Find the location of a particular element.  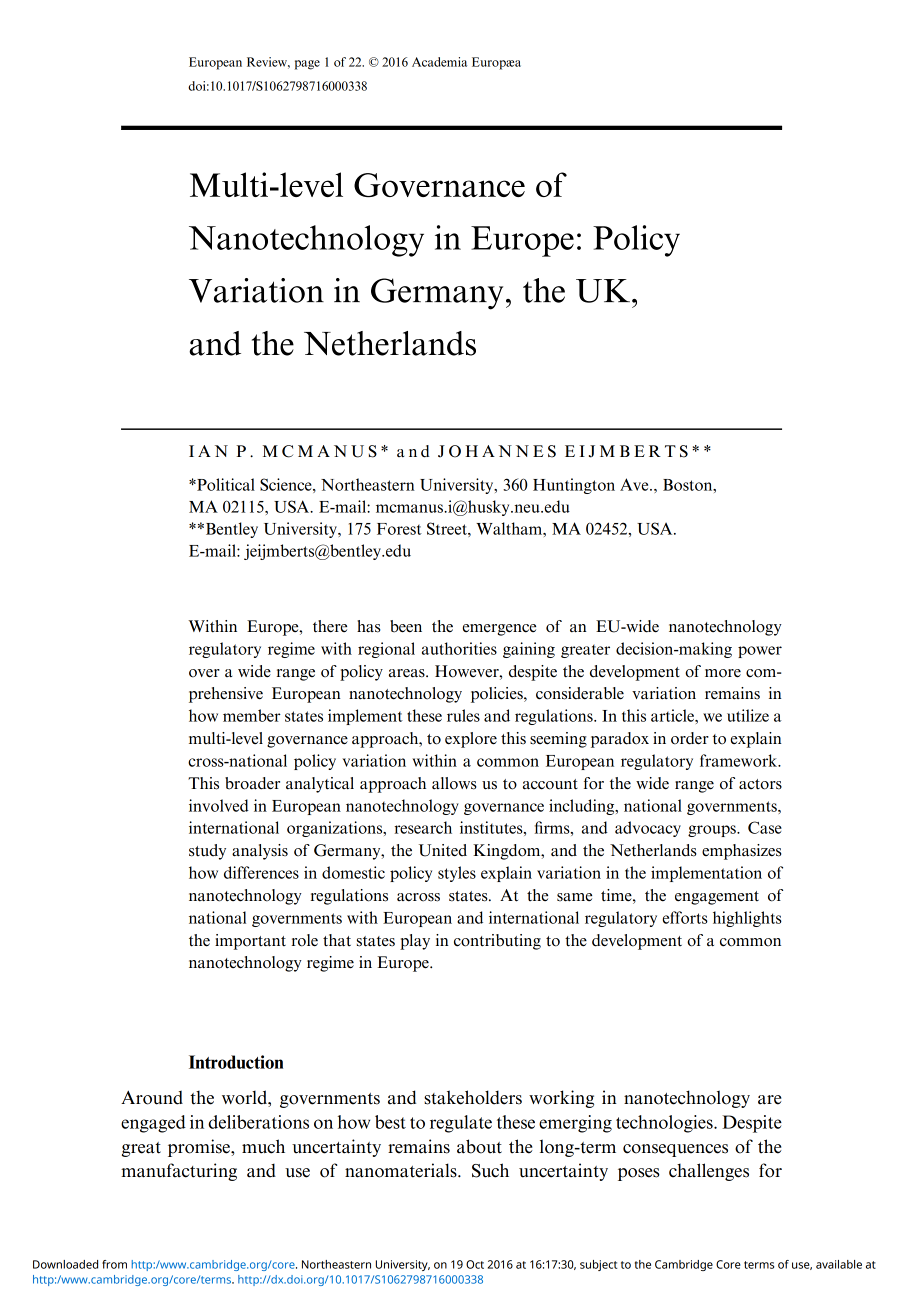

page is located at coordinates (307, 65).
